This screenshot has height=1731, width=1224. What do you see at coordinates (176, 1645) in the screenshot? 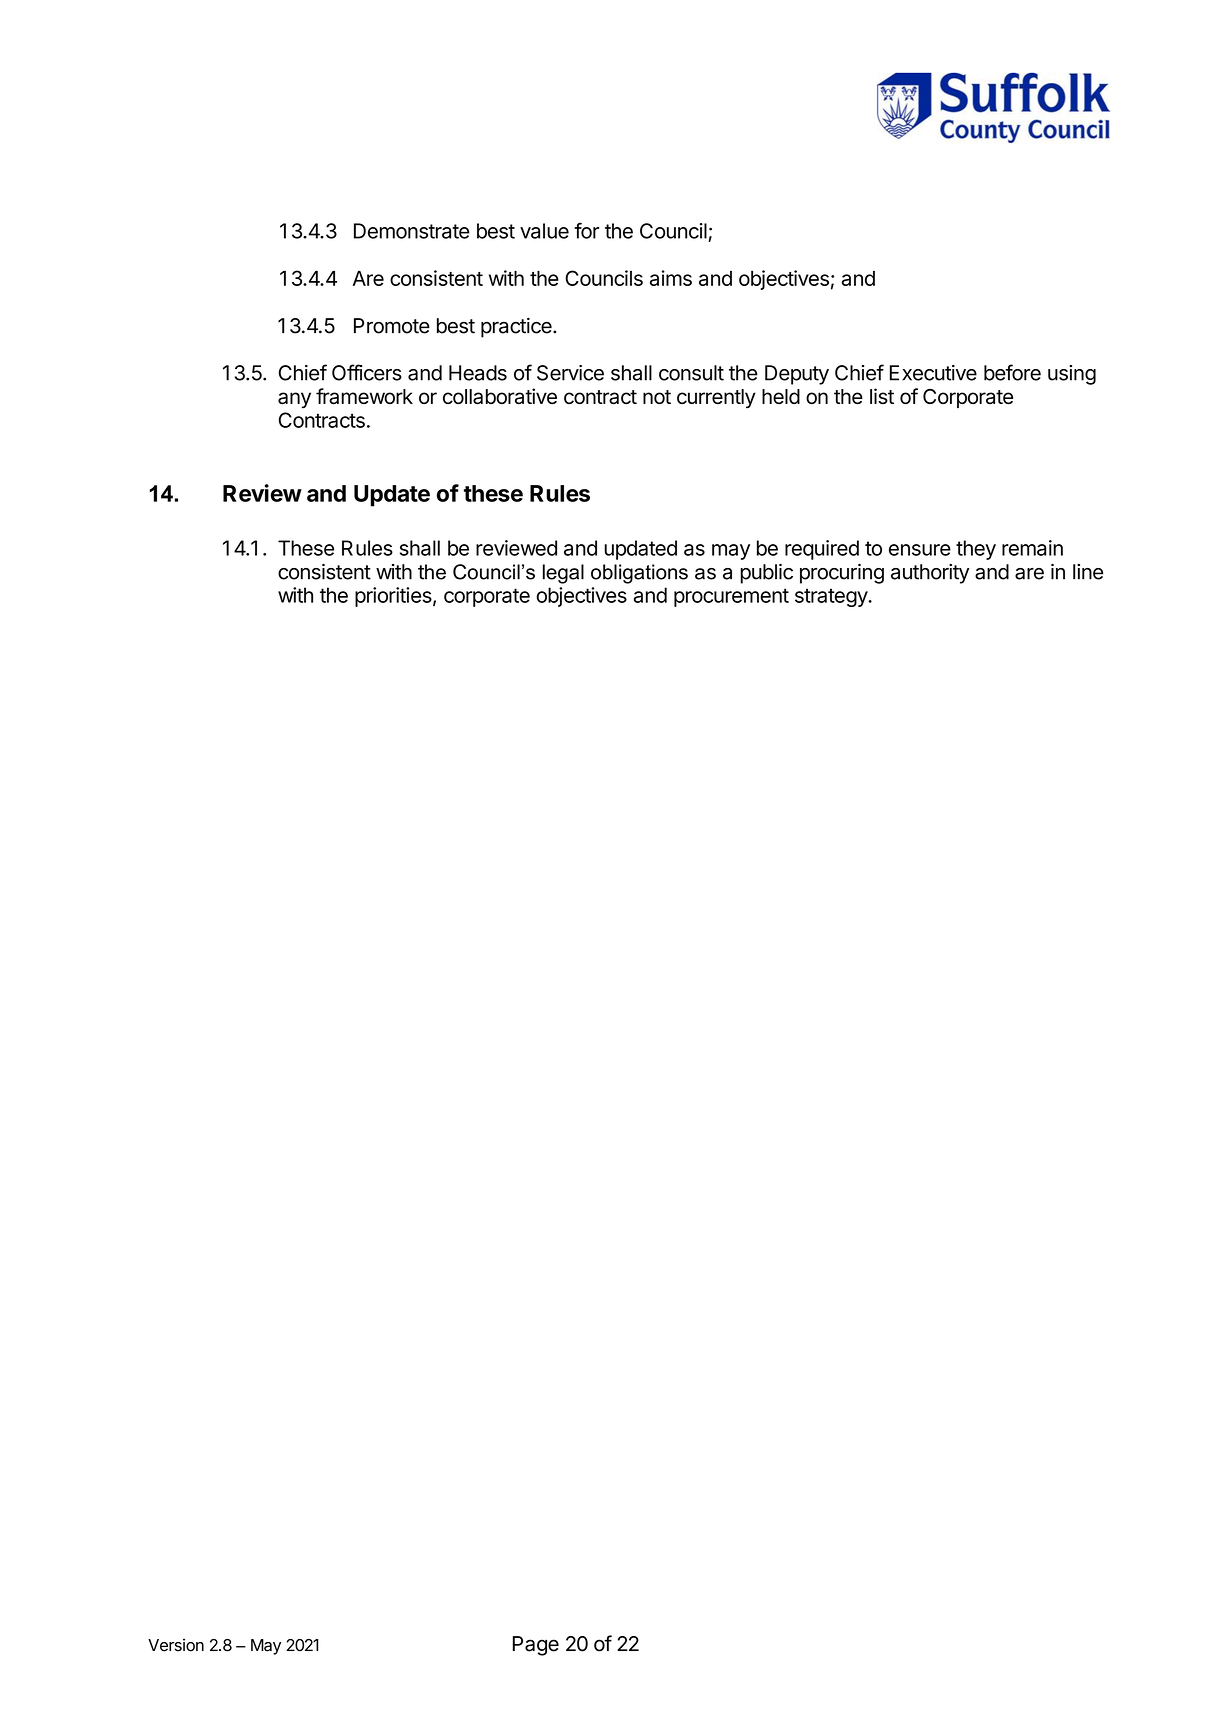
I see `Version` at bounding box center [176, 1645].
